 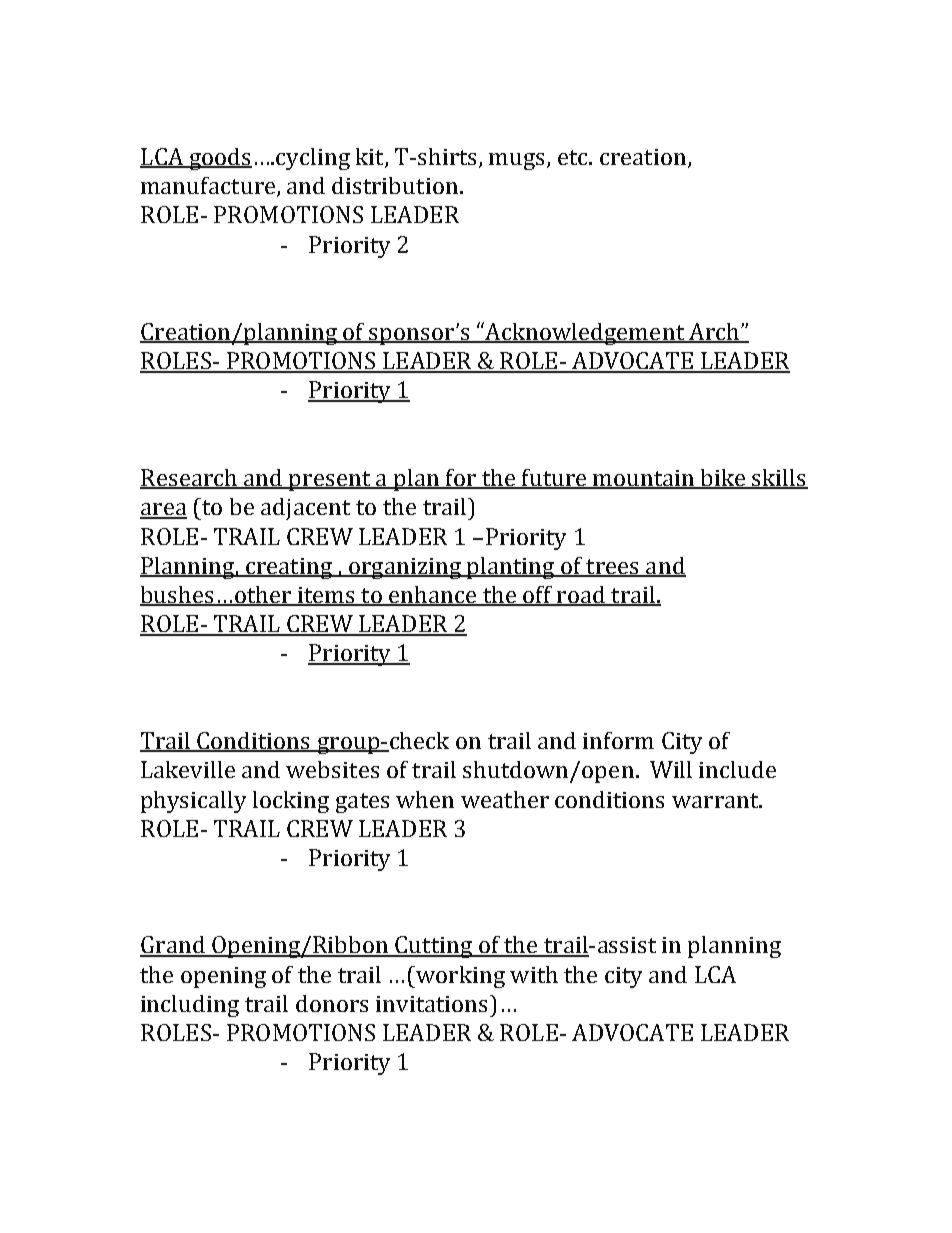 What do you see at coordinates (208, 185) in the document?
I see `manufacture` at bounding box center [208, 185].
